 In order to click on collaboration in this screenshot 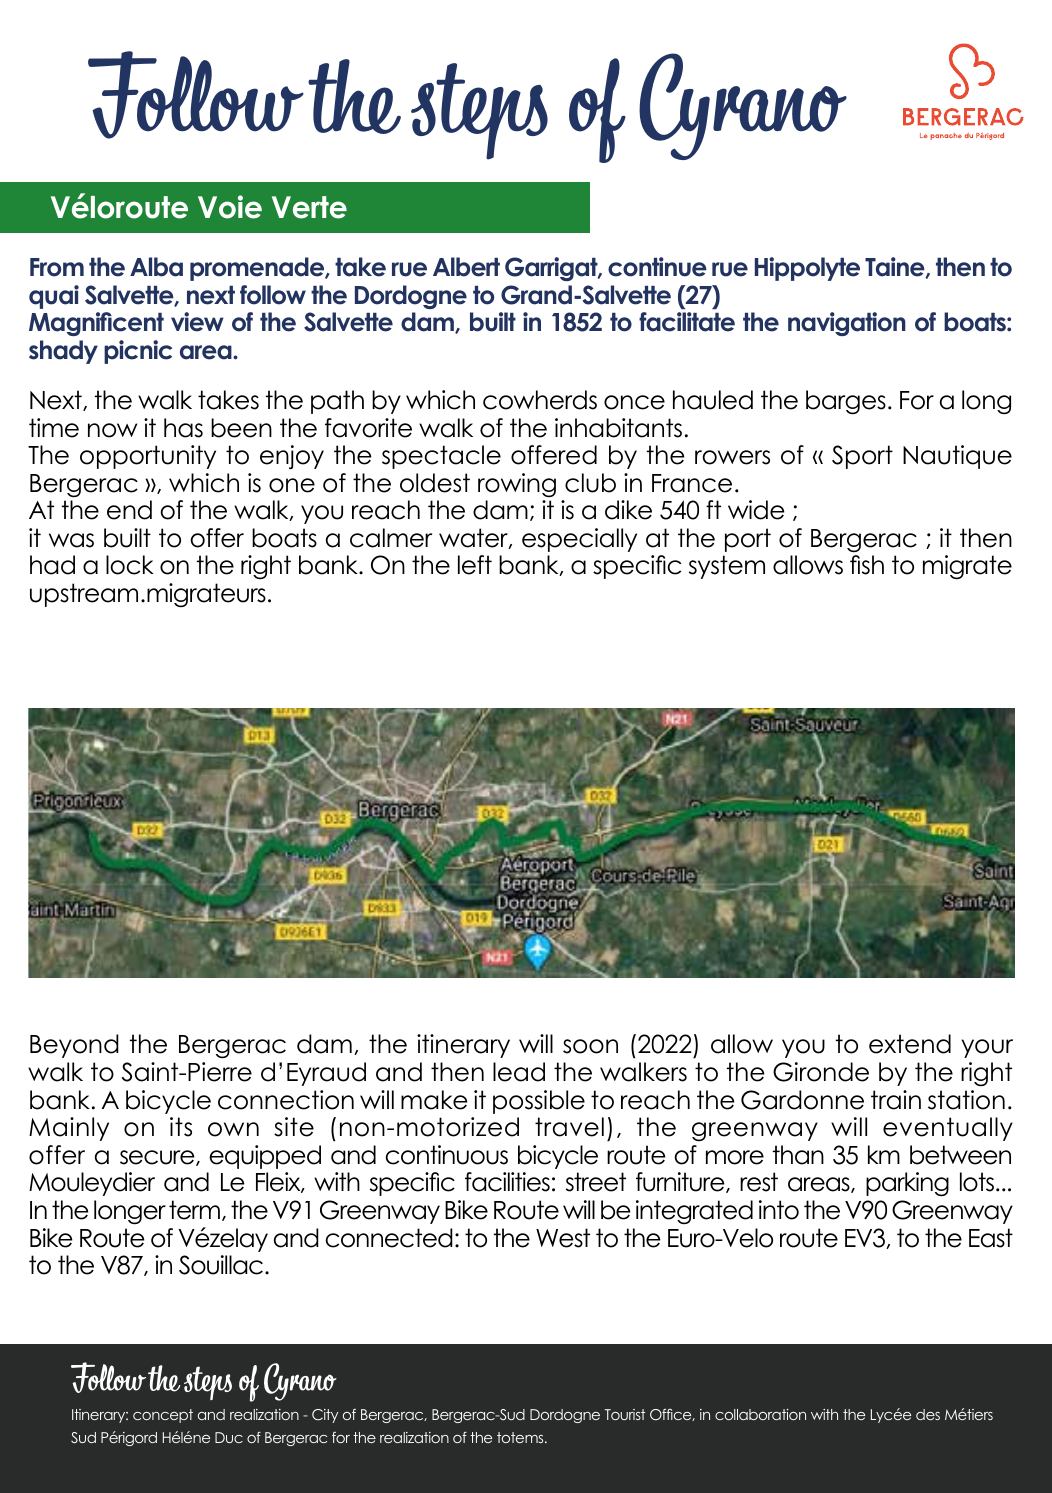, I will do `click(760, 1414)`.
